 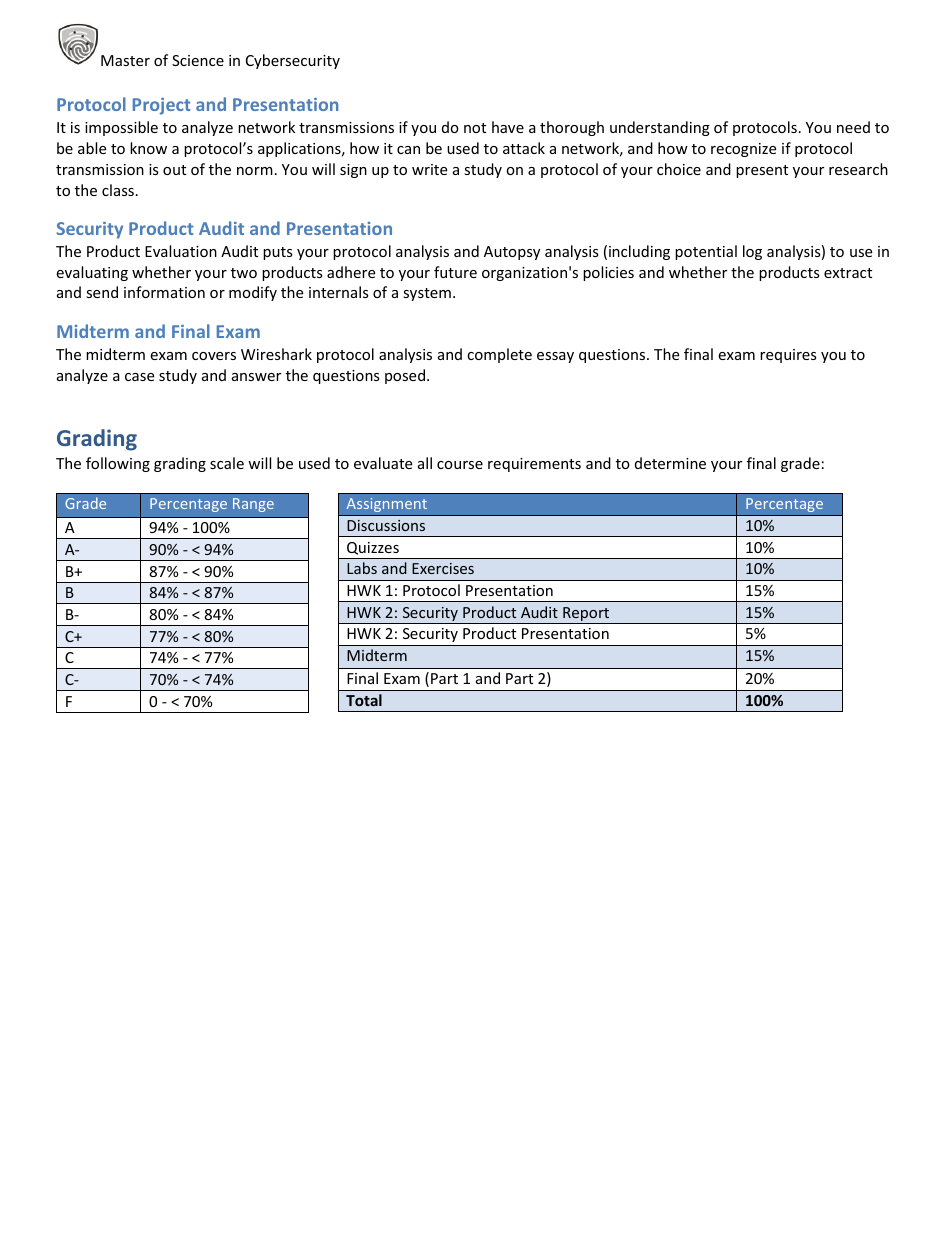 What do you see at coordinates (475, 128) in the screenshot?
I see `not` at bounding box center [475, 128].
